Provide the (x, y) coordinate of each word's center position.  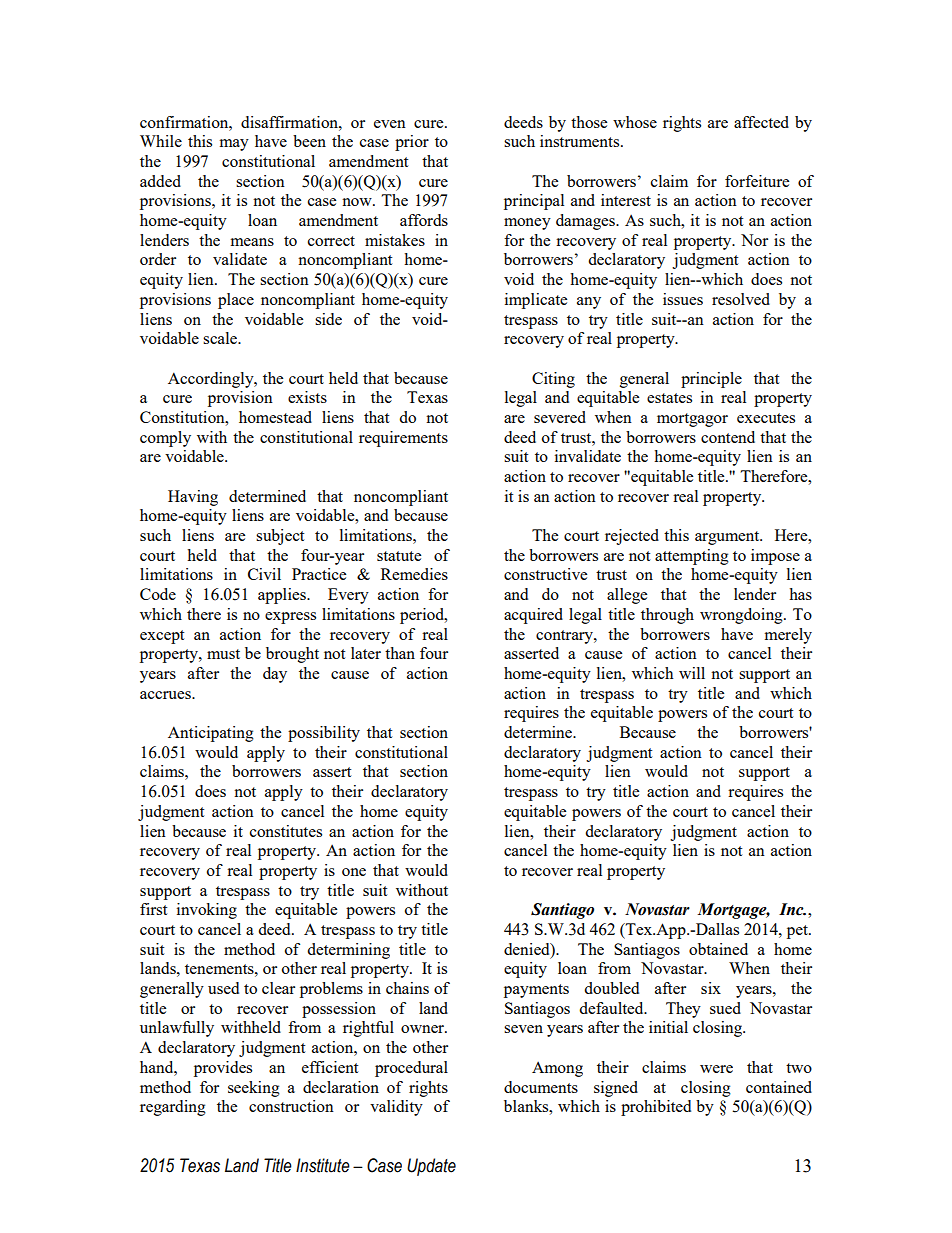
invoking (207, 911)
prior (412, 143)
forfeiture (757, 181)
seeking (254, 1089)
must (223, 654)
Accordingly (212, 380)
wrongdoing (742, 616)
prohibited (656, 1108)
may (234, 145)
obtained (718, 949)
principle (711, 380)
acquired (533, 616)
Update (431, 1167)
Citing (553, 380)
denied (528, 949)
